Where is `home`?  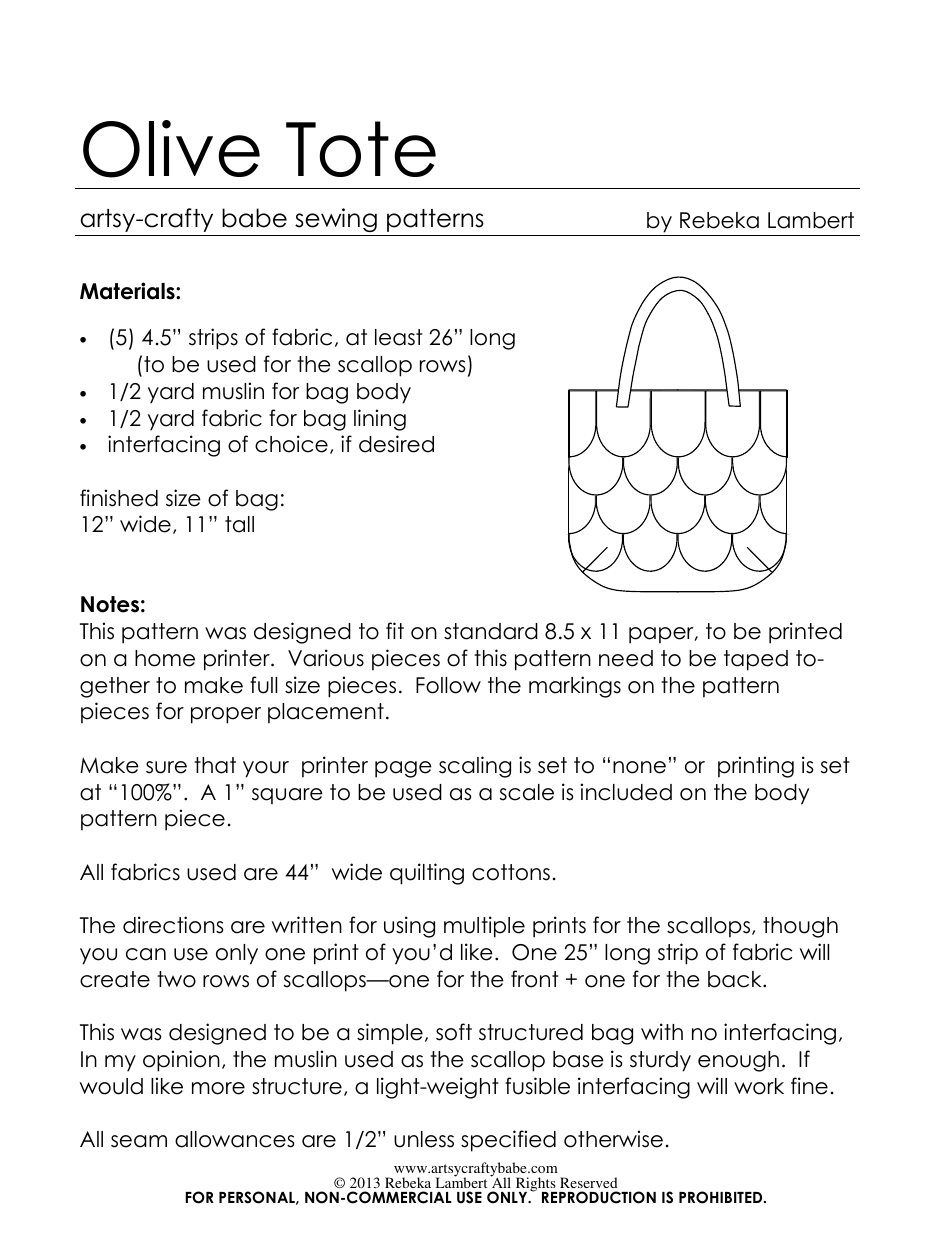
home is located at coordinates (165, 658).
